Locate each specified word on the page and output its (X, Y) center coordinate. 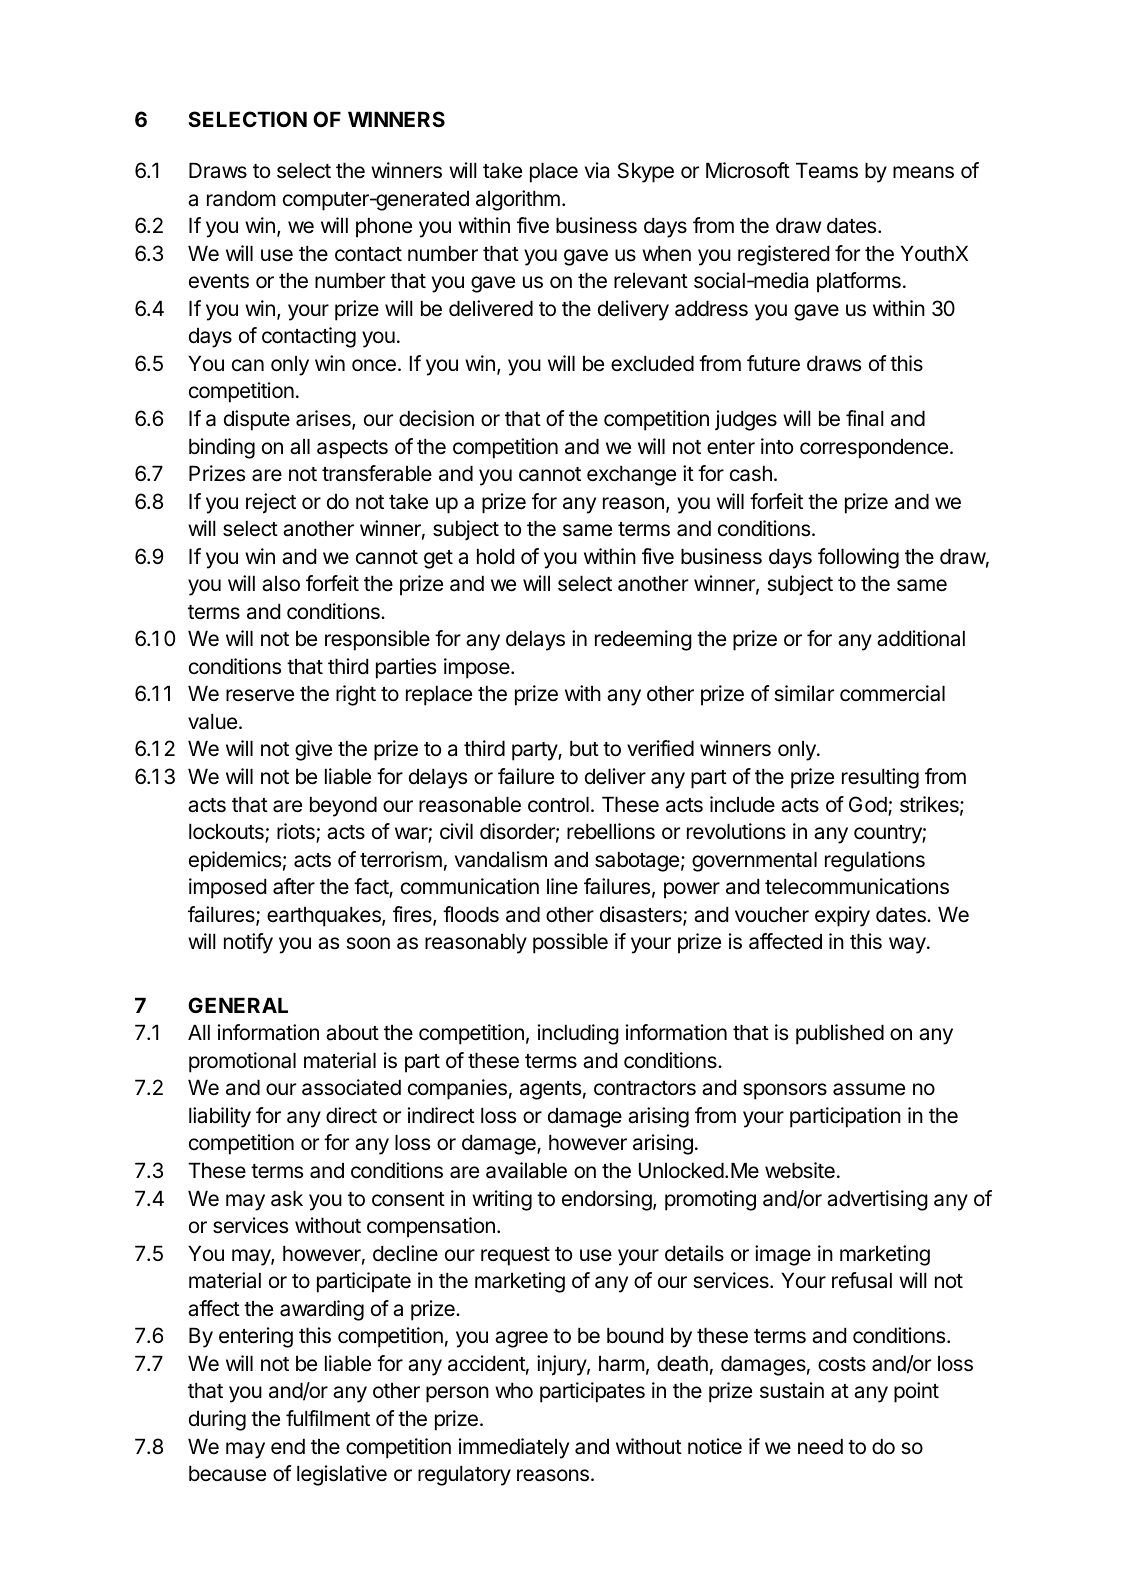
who (514, 1390)
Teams (827, 170)
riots (297, 832)
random (241, 198)
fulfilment (328, 1418)
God (869, 805)
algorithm (518, 200)
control (558, 804)
